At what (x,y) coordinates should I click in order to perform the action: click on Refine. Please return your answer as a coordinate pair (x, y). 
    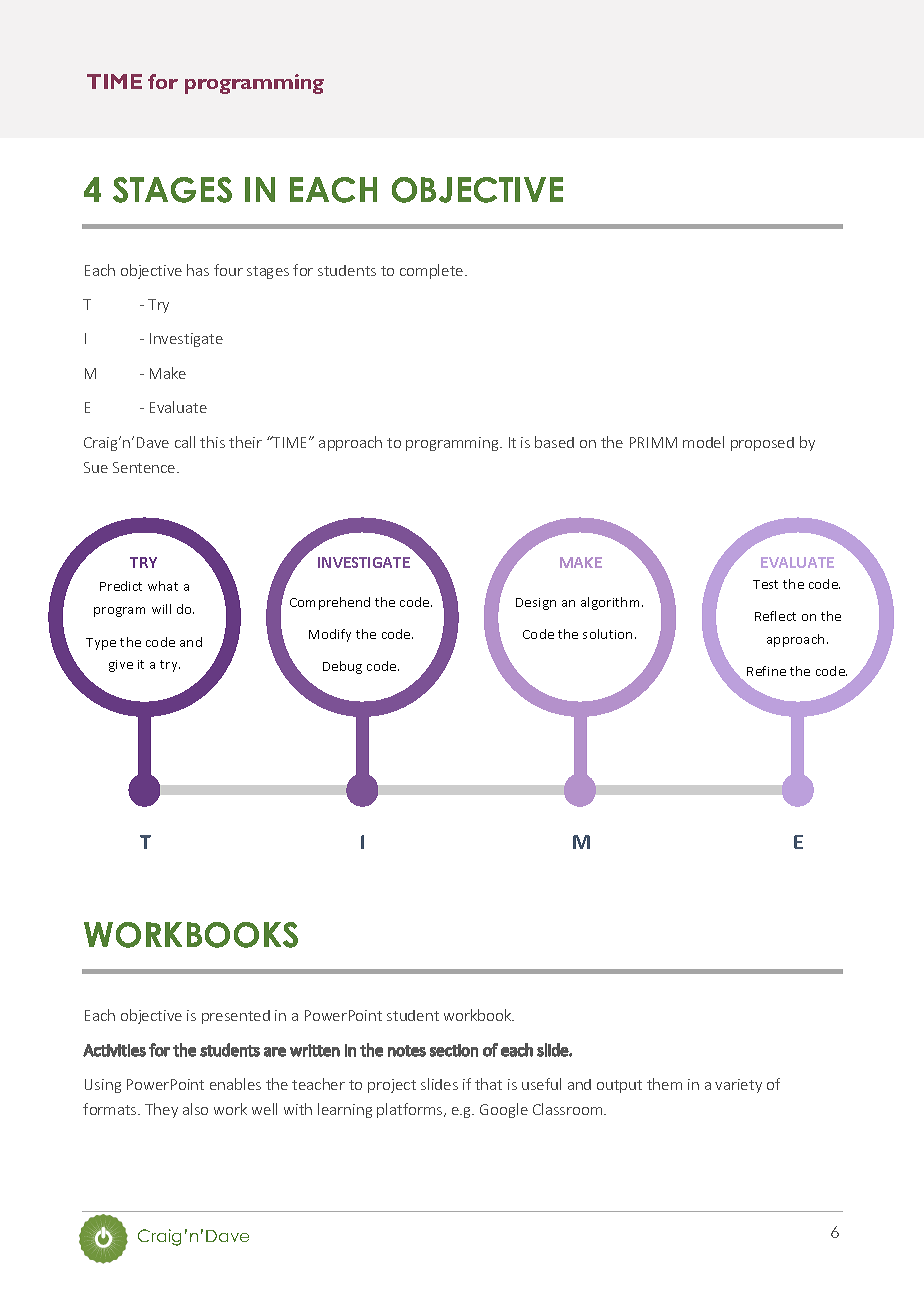
    Looking at the image, I should click on (766, 671).
